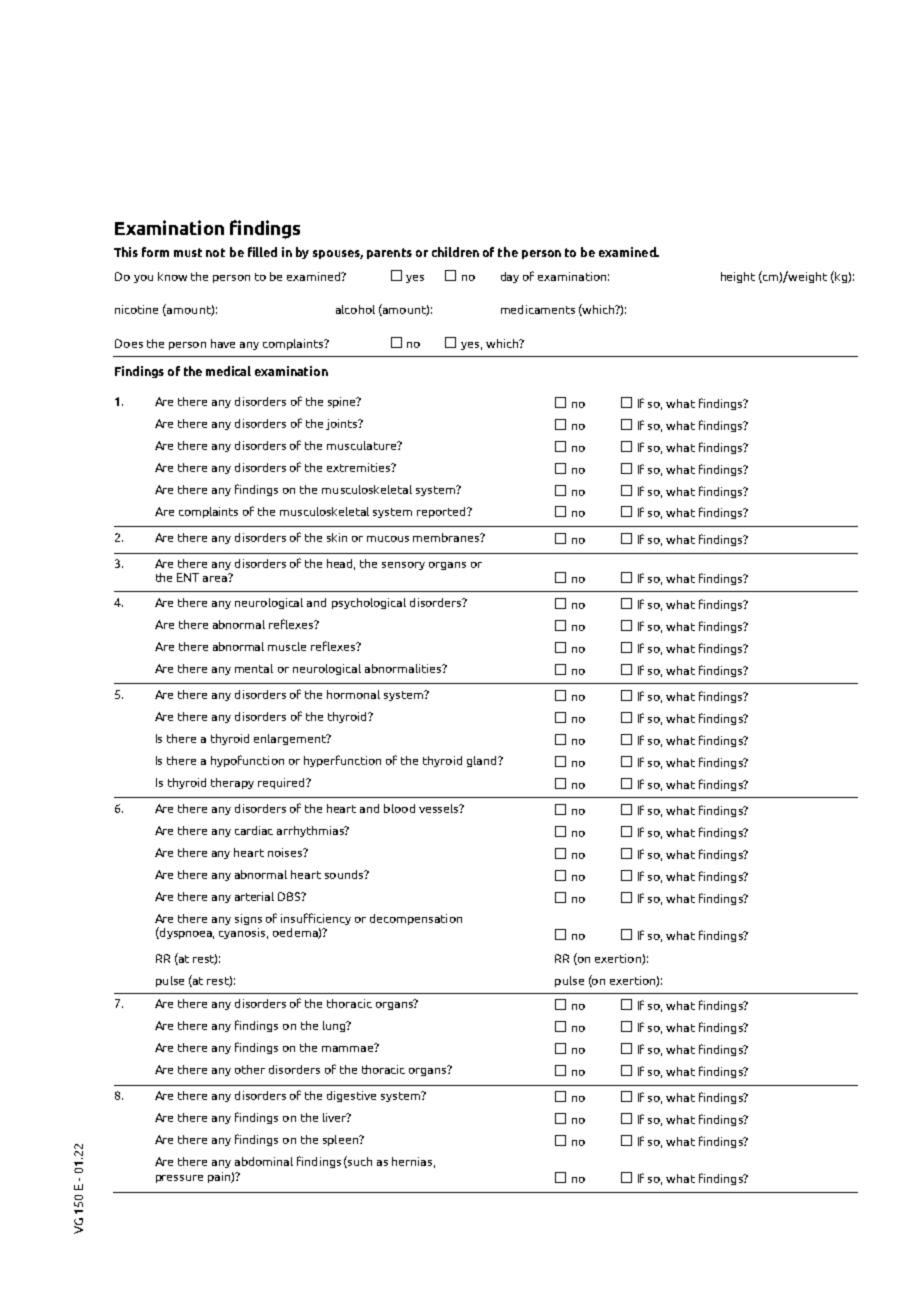 The height and width of the screenshot is (1308, 924). Describe the element at coordinates (216, 578) in the screenshot. I see `area` at that location.
